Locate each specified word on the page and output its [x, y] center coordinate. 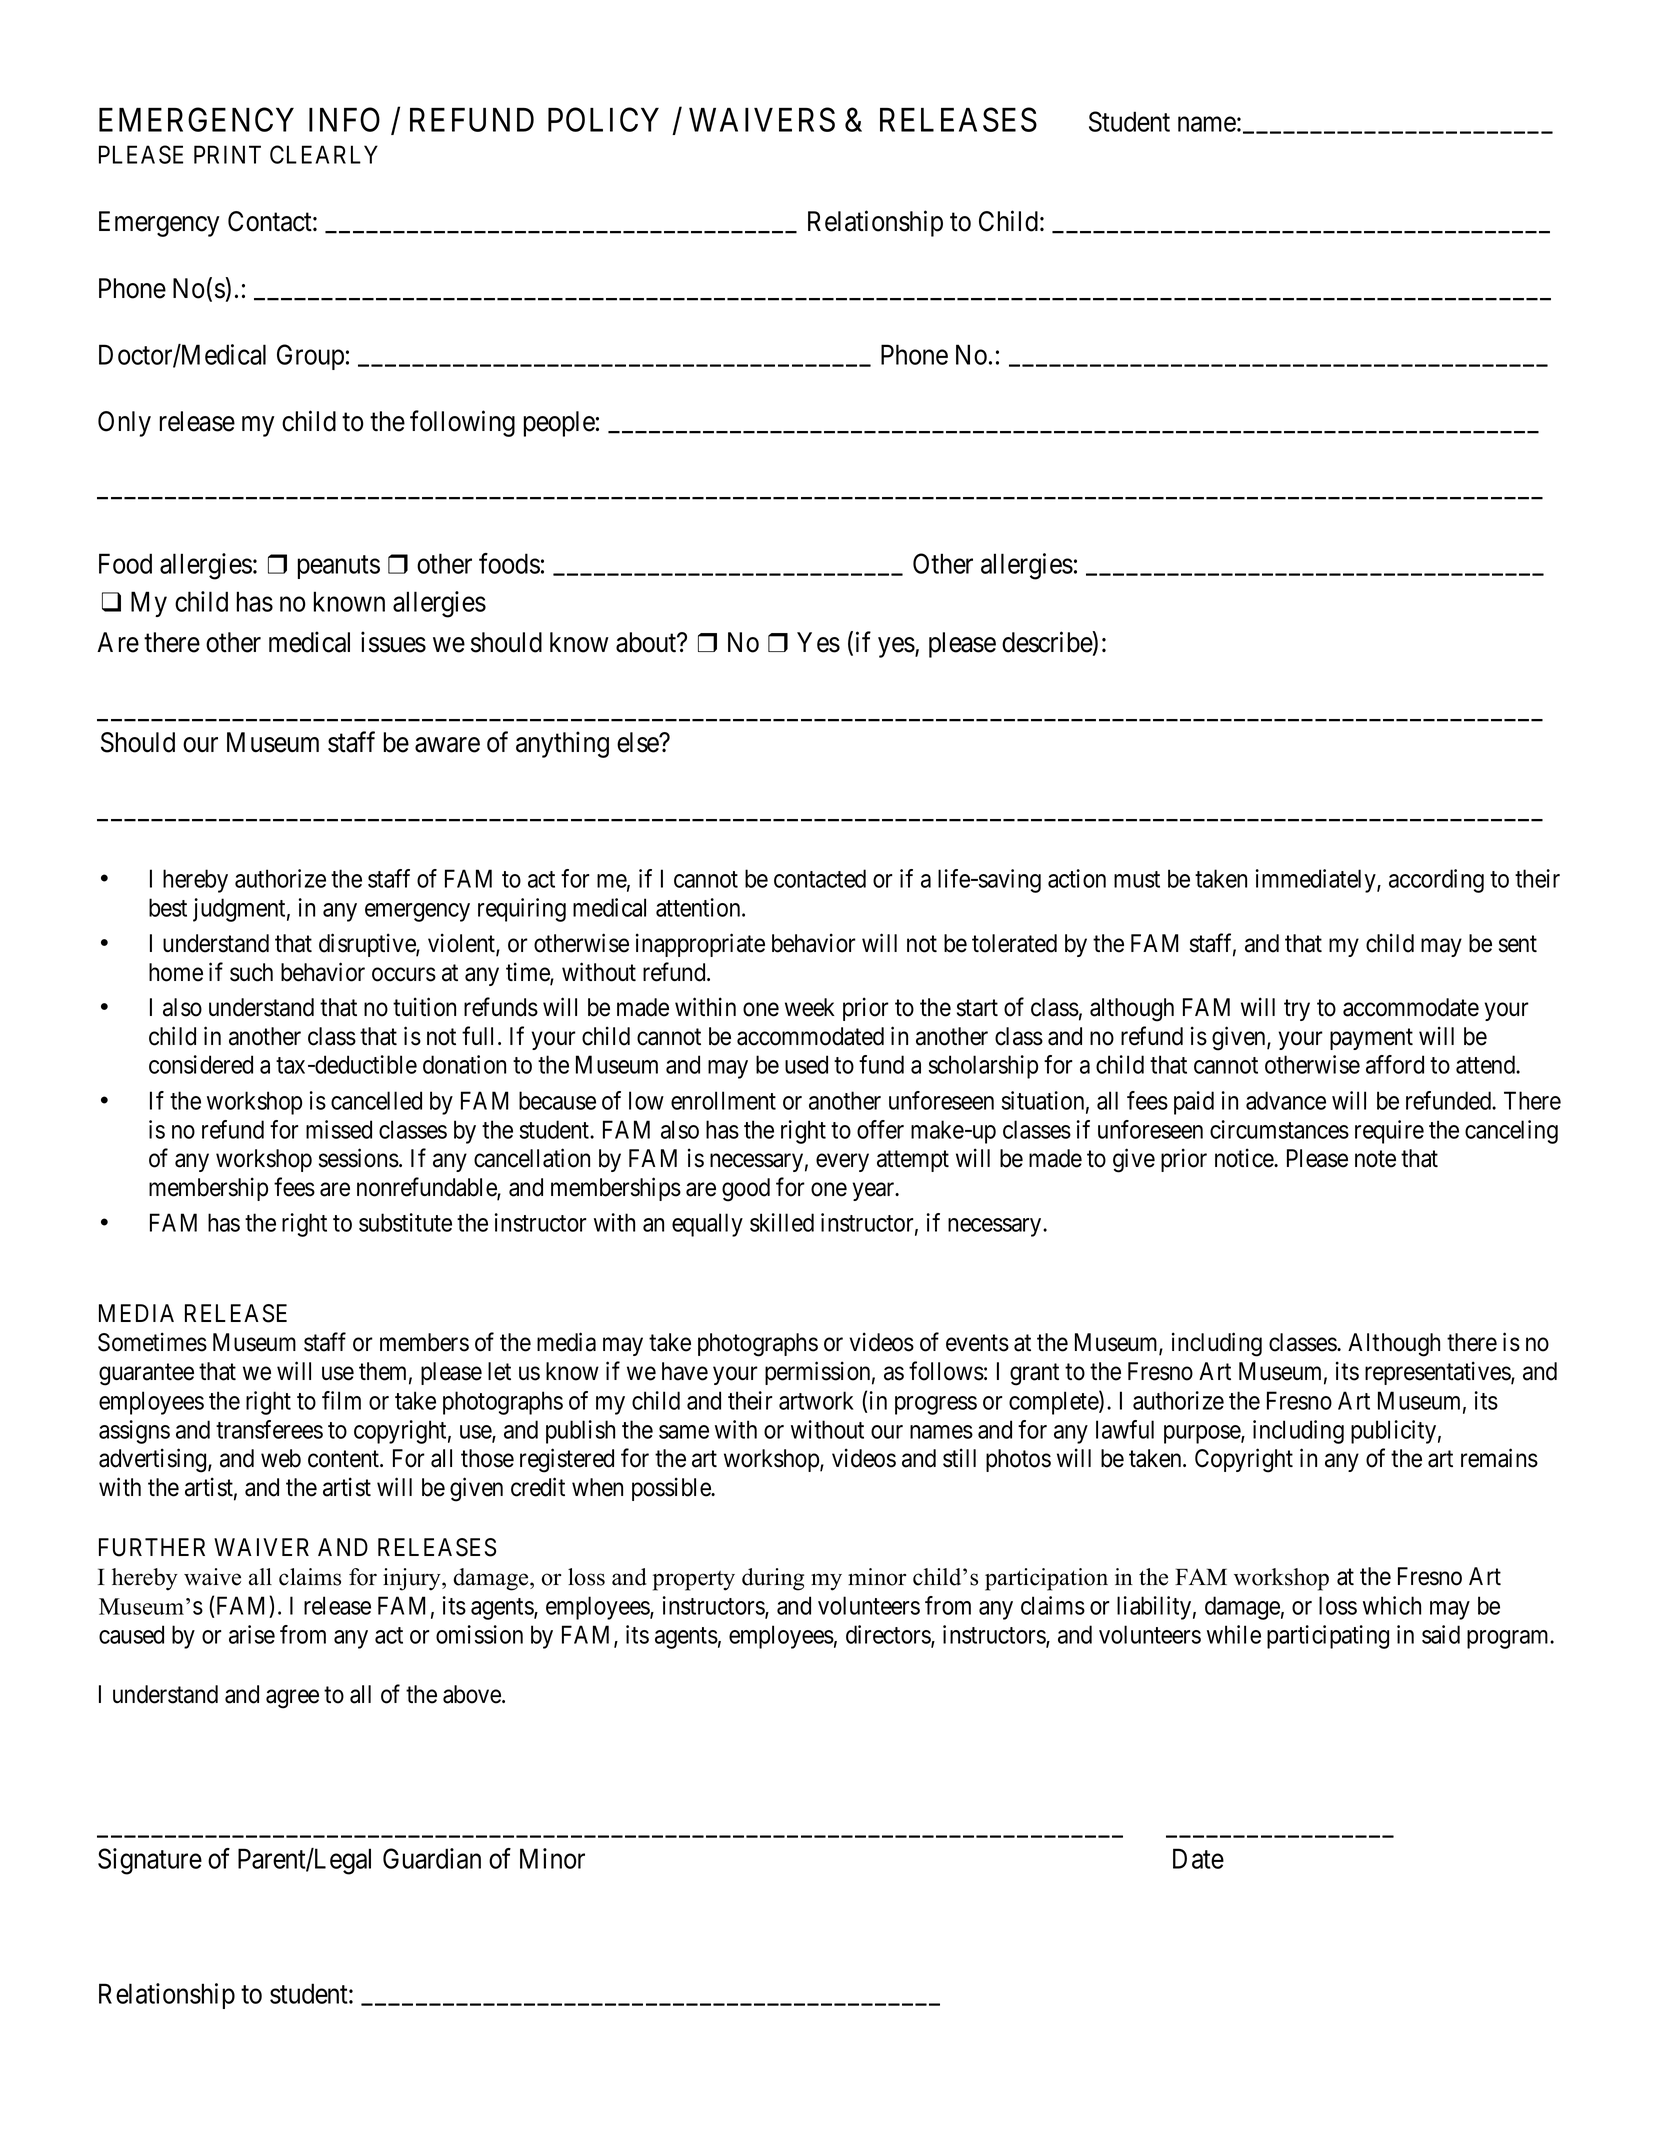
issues [393, 642]
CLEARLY [324, 154]
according [1436, 881]
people [559, 424]
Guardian [432, 1858]
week [810, 1007]
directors [889, 1635]
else [638, 742]
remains [1499, 1458]
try [1297, 1010]
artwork [816, 1400]
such [251, 972]
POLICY [603, 120]
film [341, 1400]
